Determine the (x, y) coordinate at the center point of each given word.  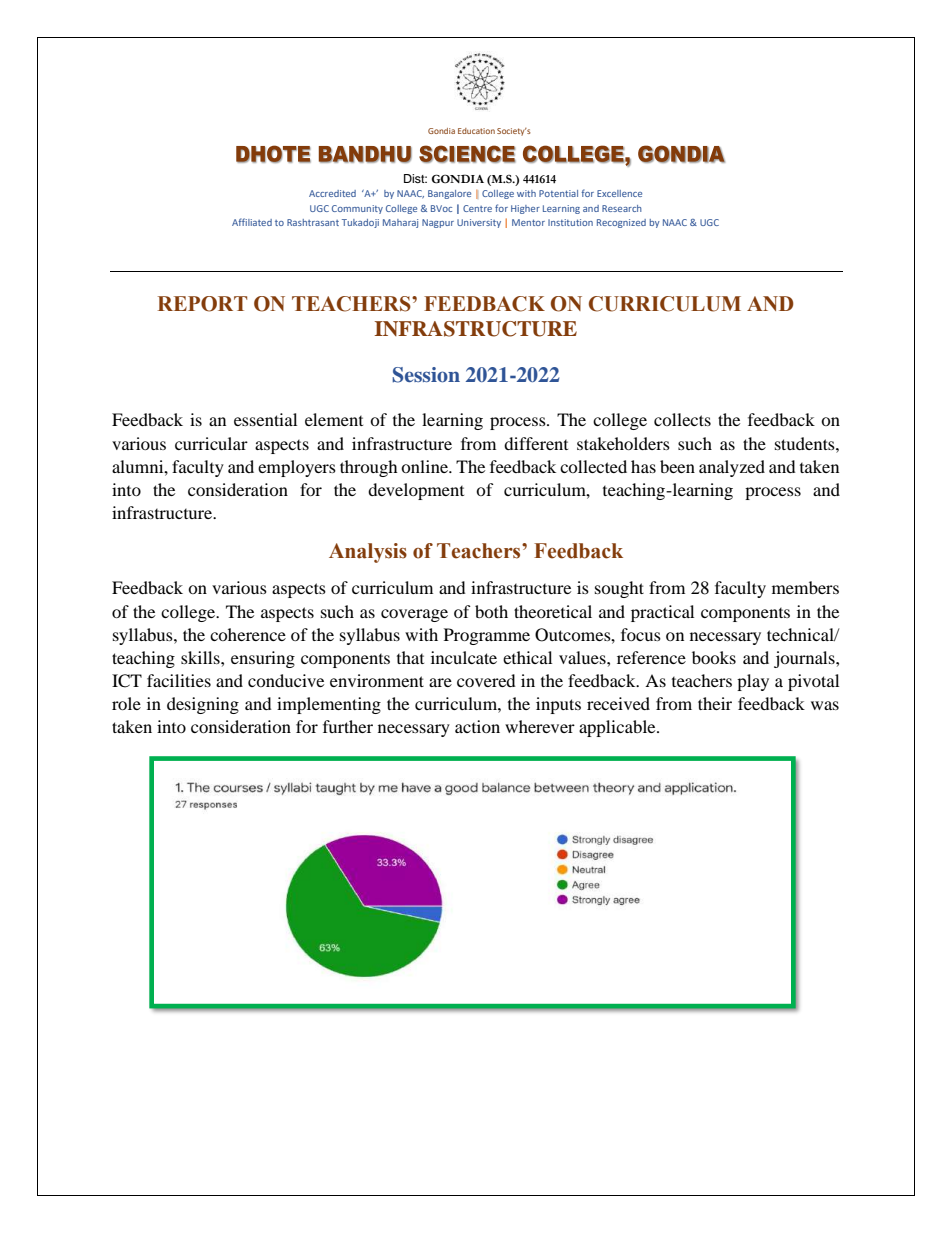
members (805, 587)
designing (203, 705)
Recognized (621, 223)
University (479, 223)
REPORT (202, 304)
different (536, 443)
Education (476, 131)
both (491, 611)
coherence (248, 634)
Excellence (619, 193)
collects (682, 419)
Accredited (332, 193)
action (477, 726)
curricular (211, 443)
